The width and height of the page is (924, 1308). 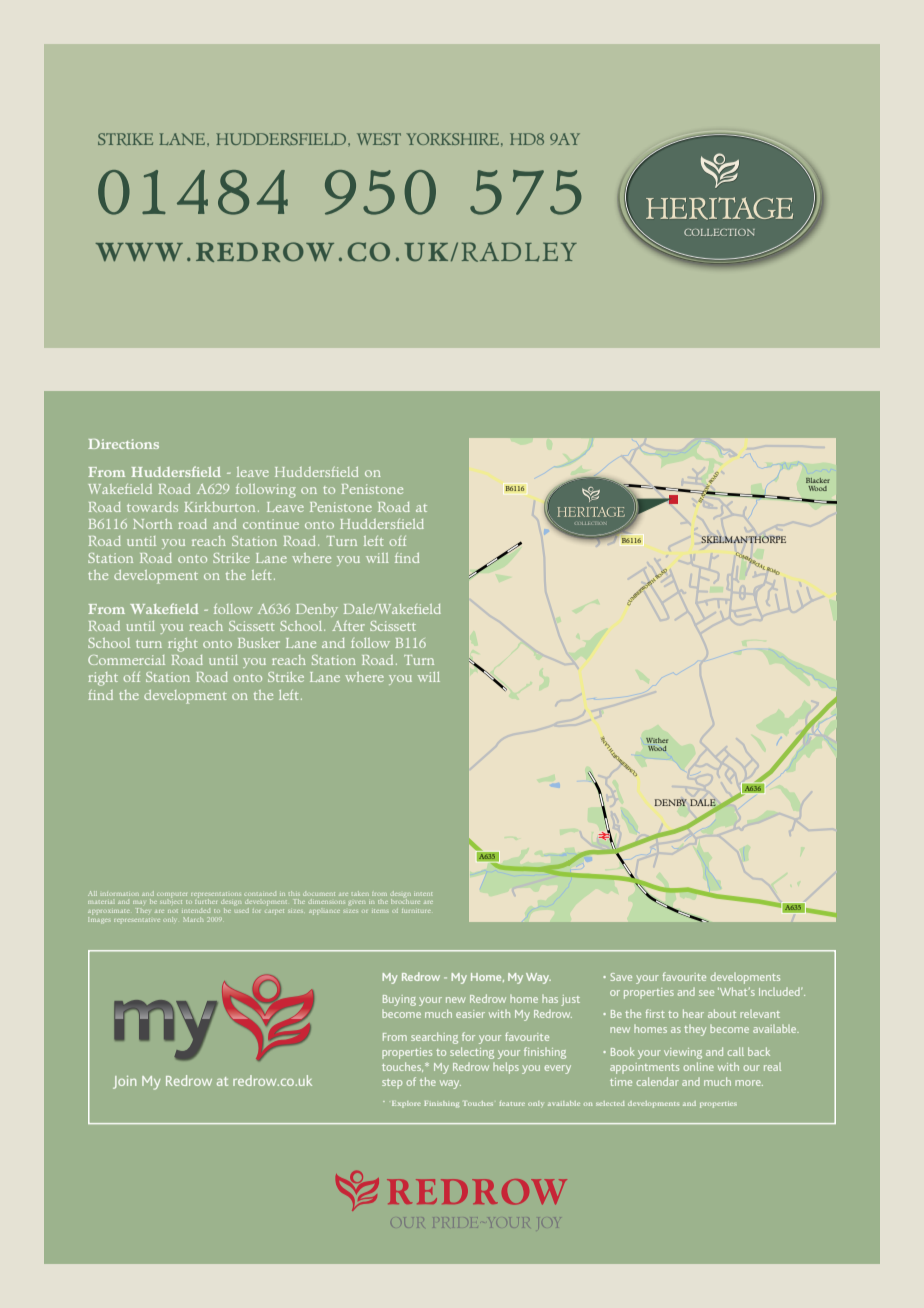 I want to click on continue, so click(x=271, y=524).
